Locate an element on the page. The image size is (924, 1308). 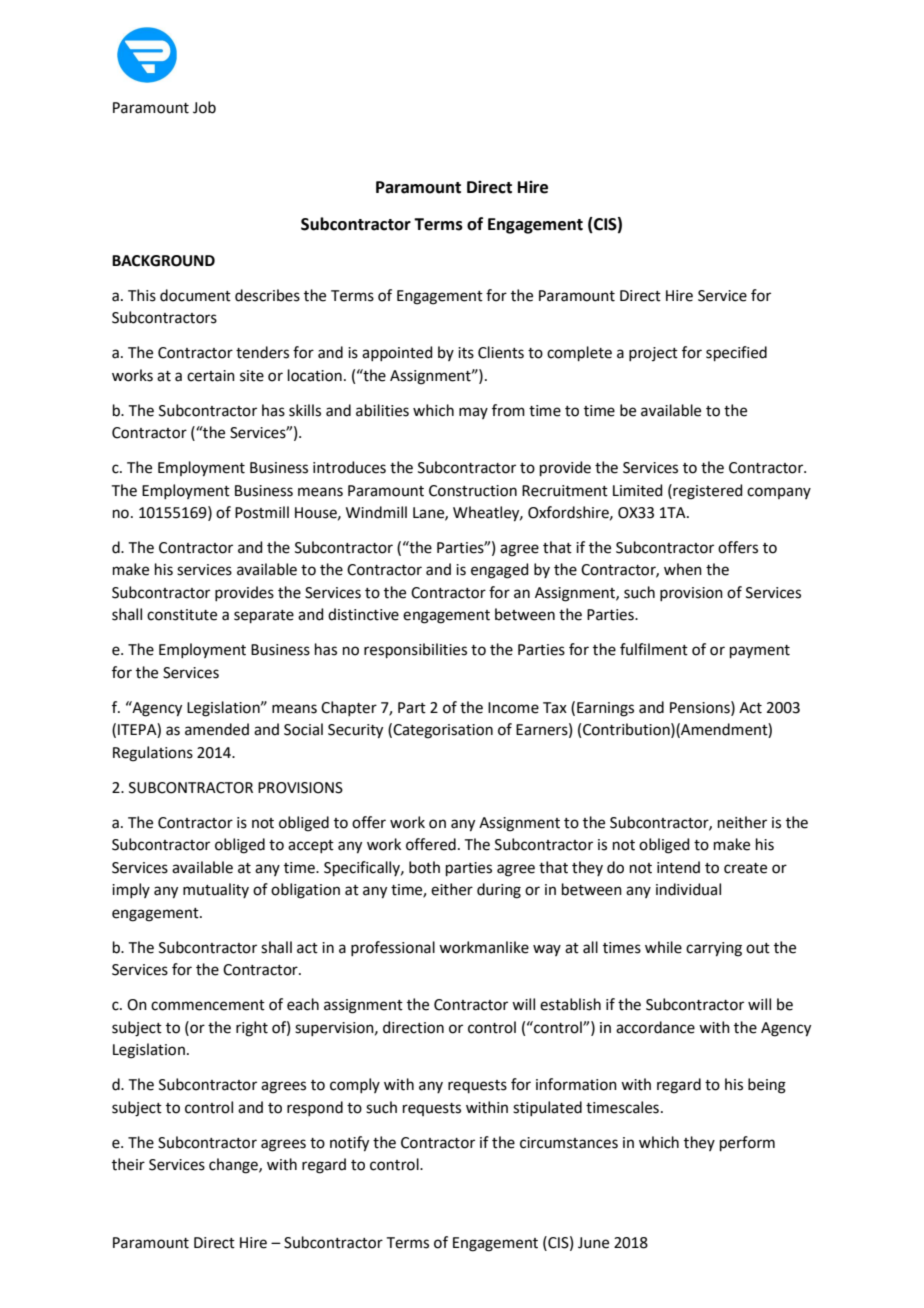
mutuality is located at coordinates (216, 890).
